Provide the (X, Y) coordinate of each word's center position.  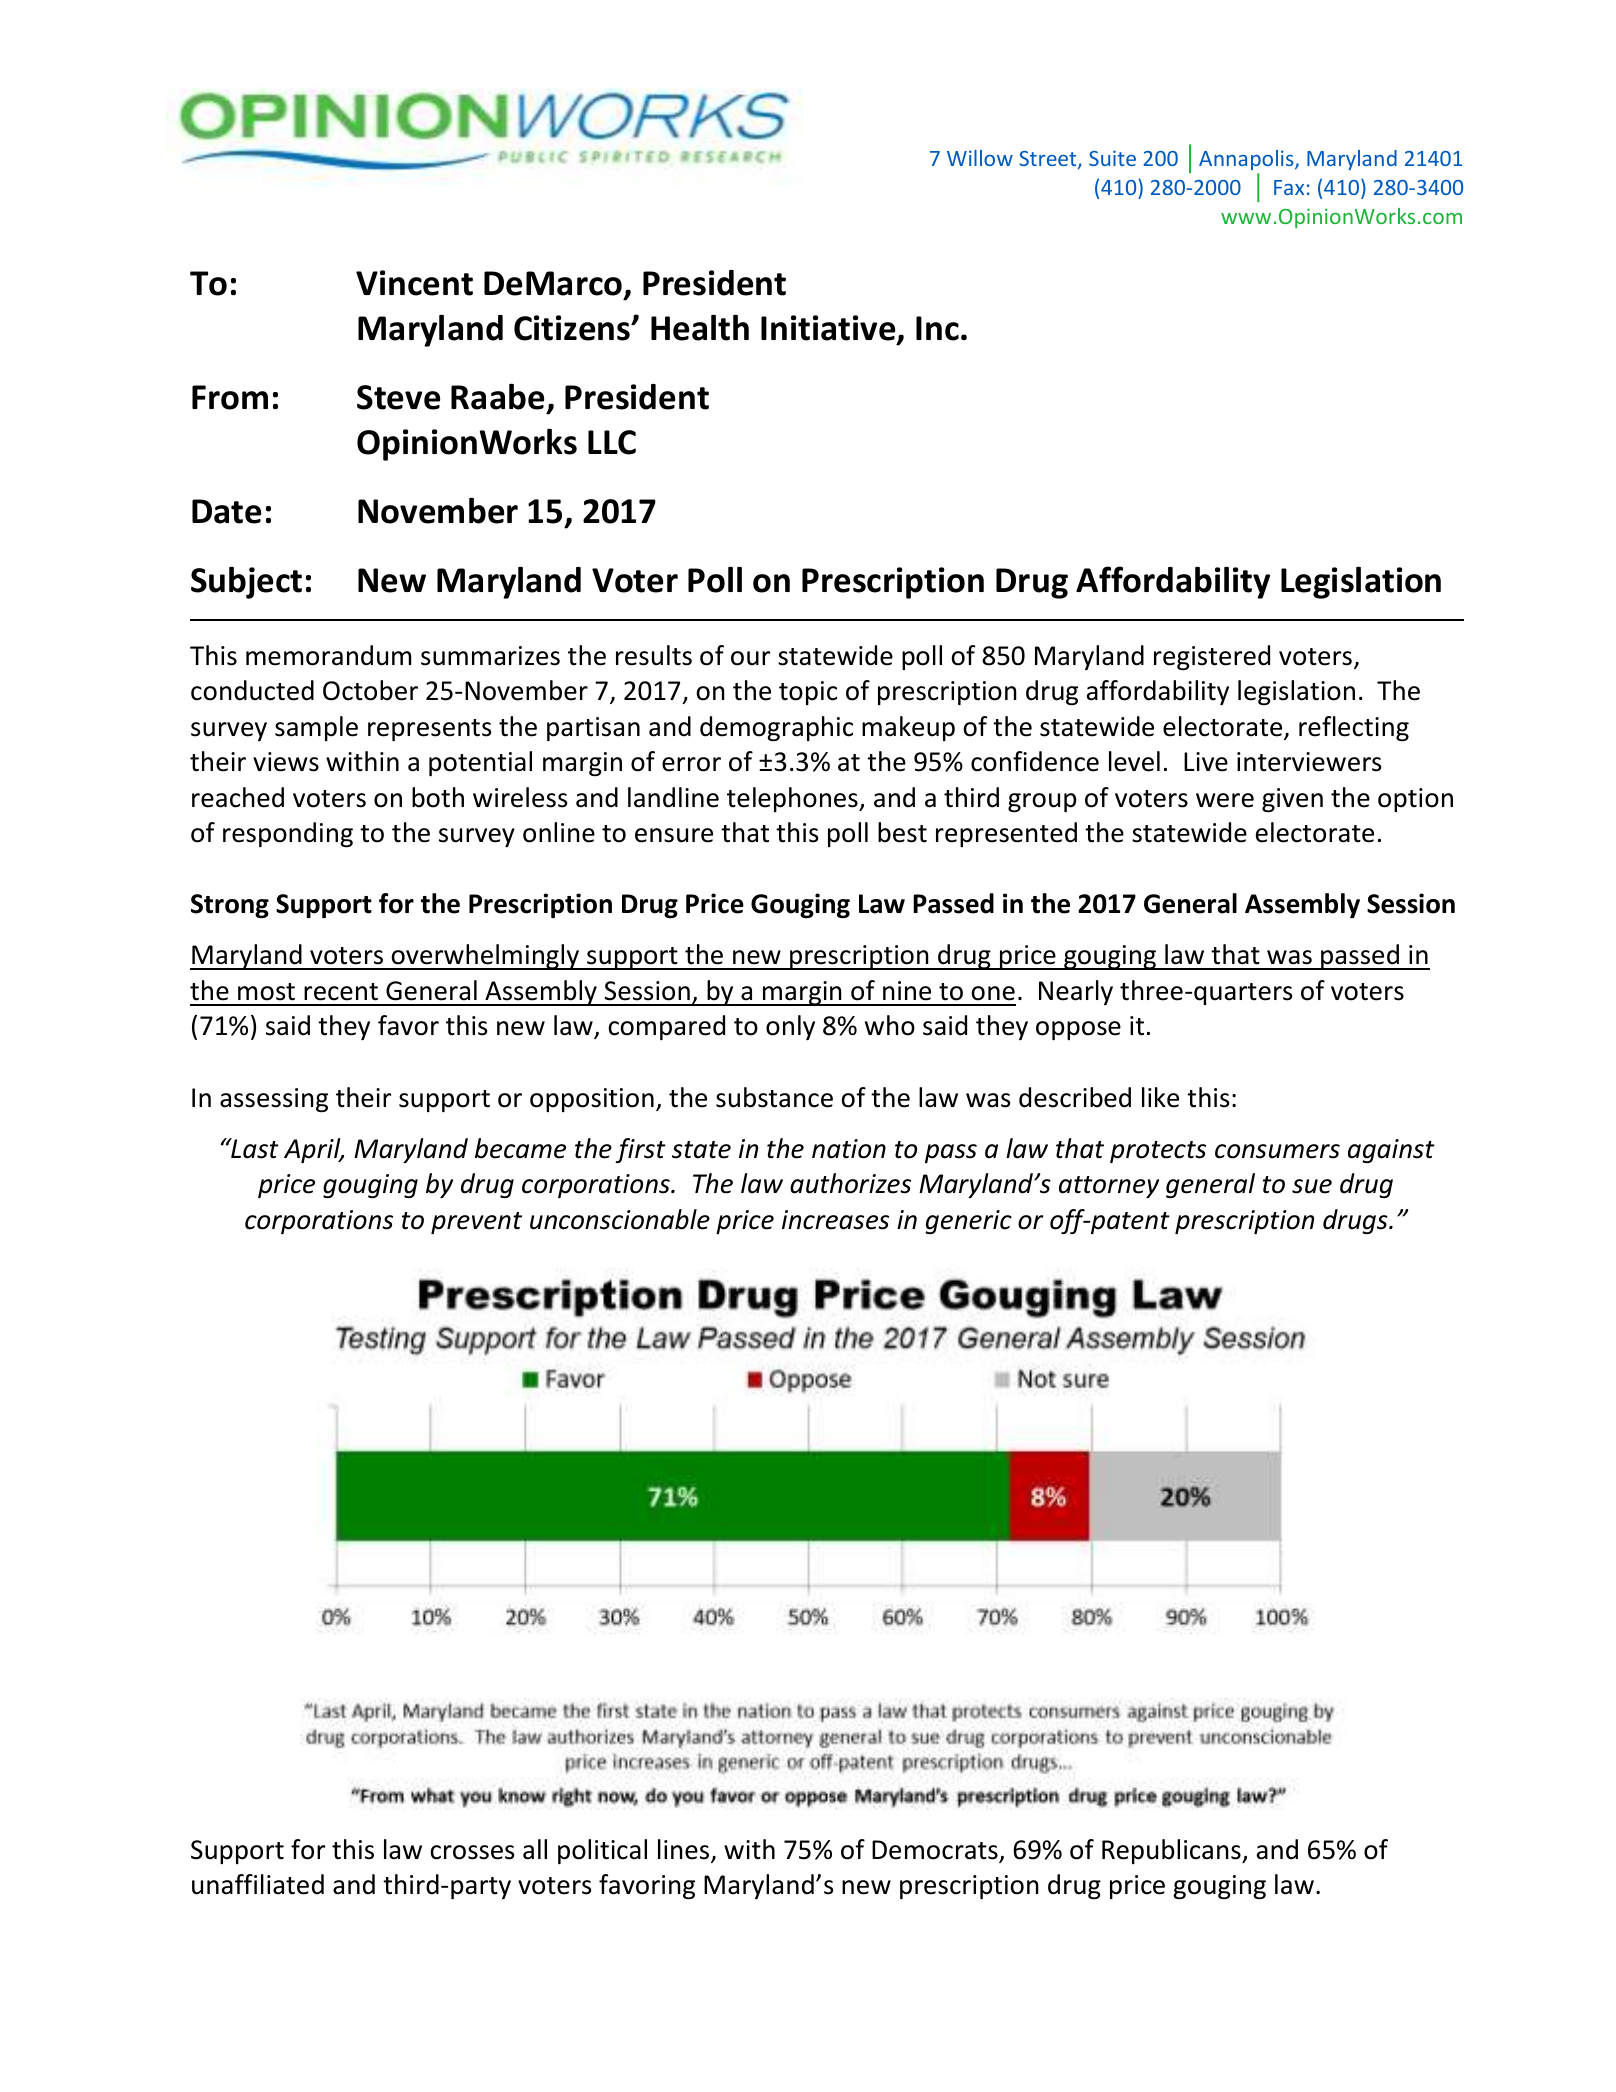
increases (835, 1220)
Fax (1289, 187)
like (1160, 1097)
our (750, 658)
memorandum (328, 655)
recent (341, 992)
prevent (476, 1223)
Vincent (414, 283)
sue (1312, 1186)
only (790, 1027)
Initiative (829, 329)
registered (1212, 657)
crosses (472, 1852)
